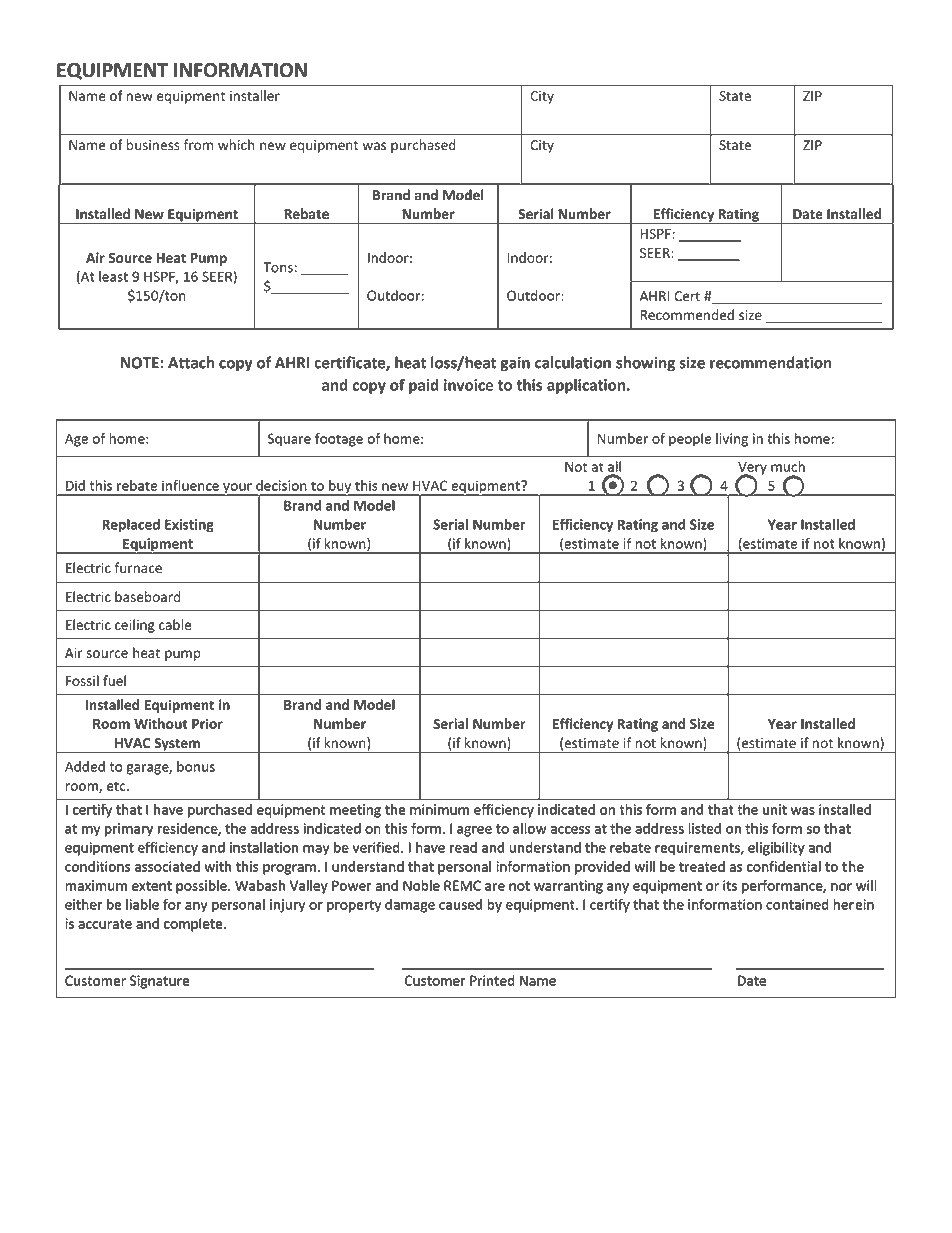 This screenshot has width=952, height=1233. Describe the element at coordinates (159, 982) in the screenshot. I see `Signature` at that location.
